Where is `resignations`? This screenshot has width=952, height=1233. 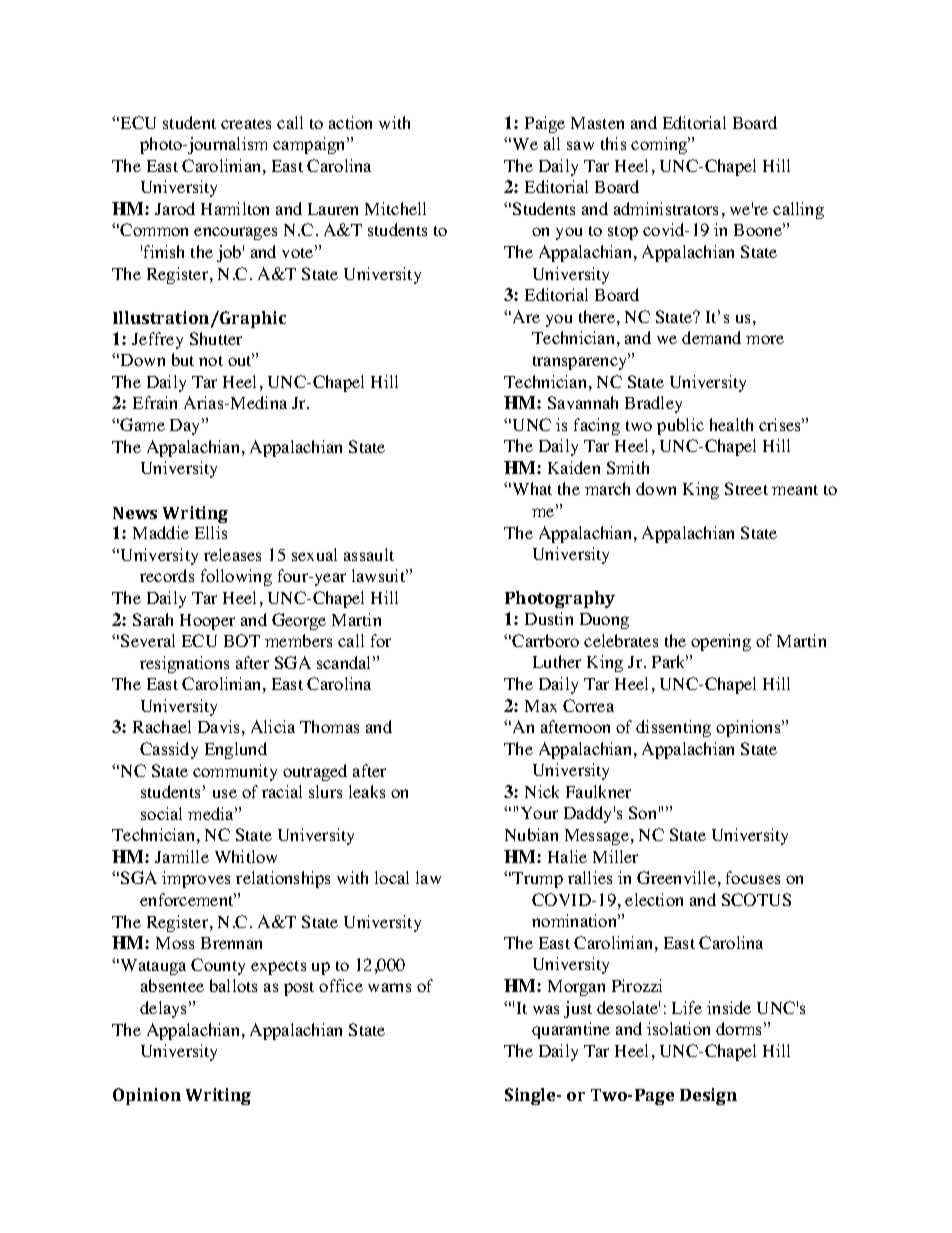
resignations is located at coordinates (184, 664).
